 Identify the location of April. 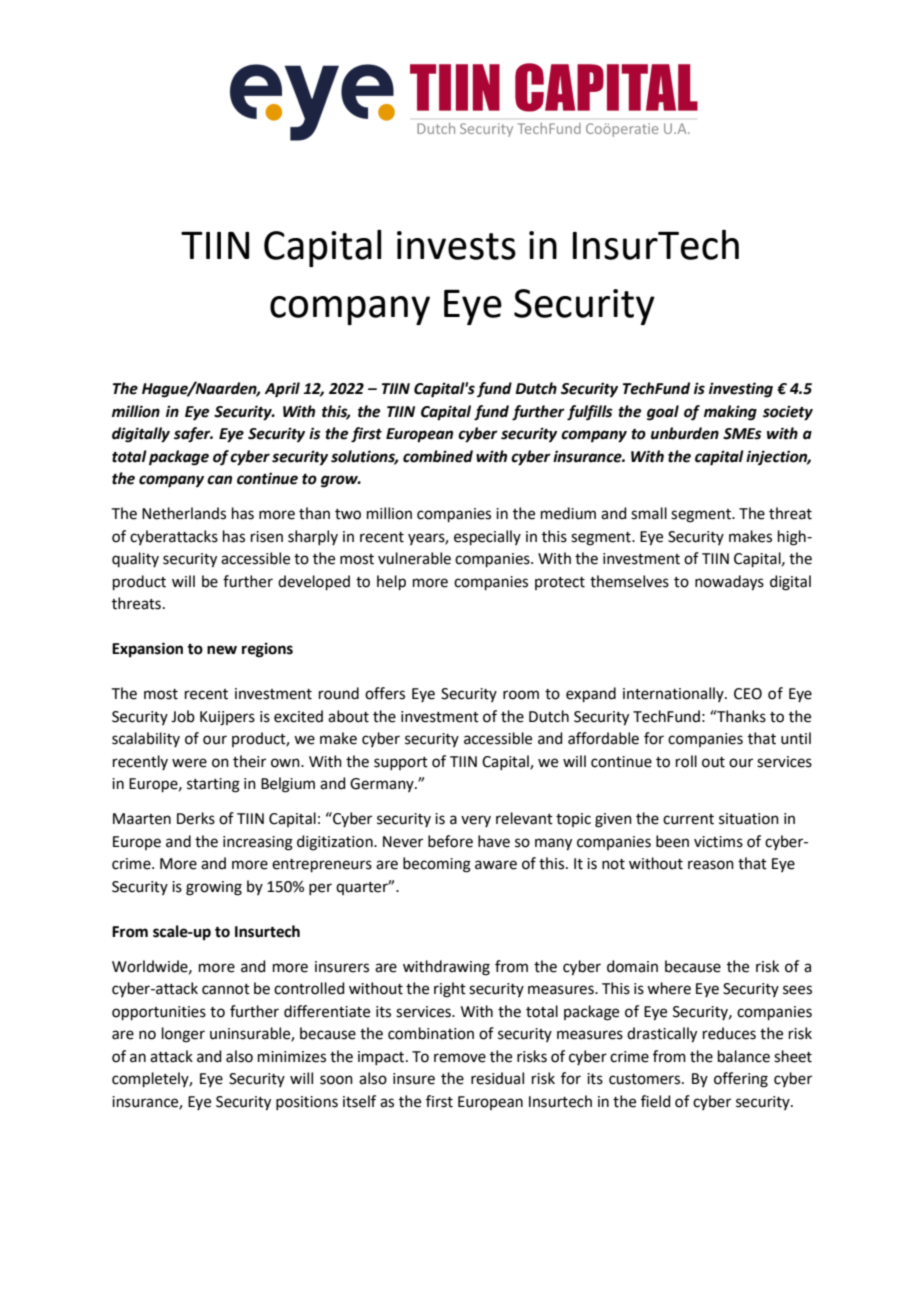
(282, 390).
